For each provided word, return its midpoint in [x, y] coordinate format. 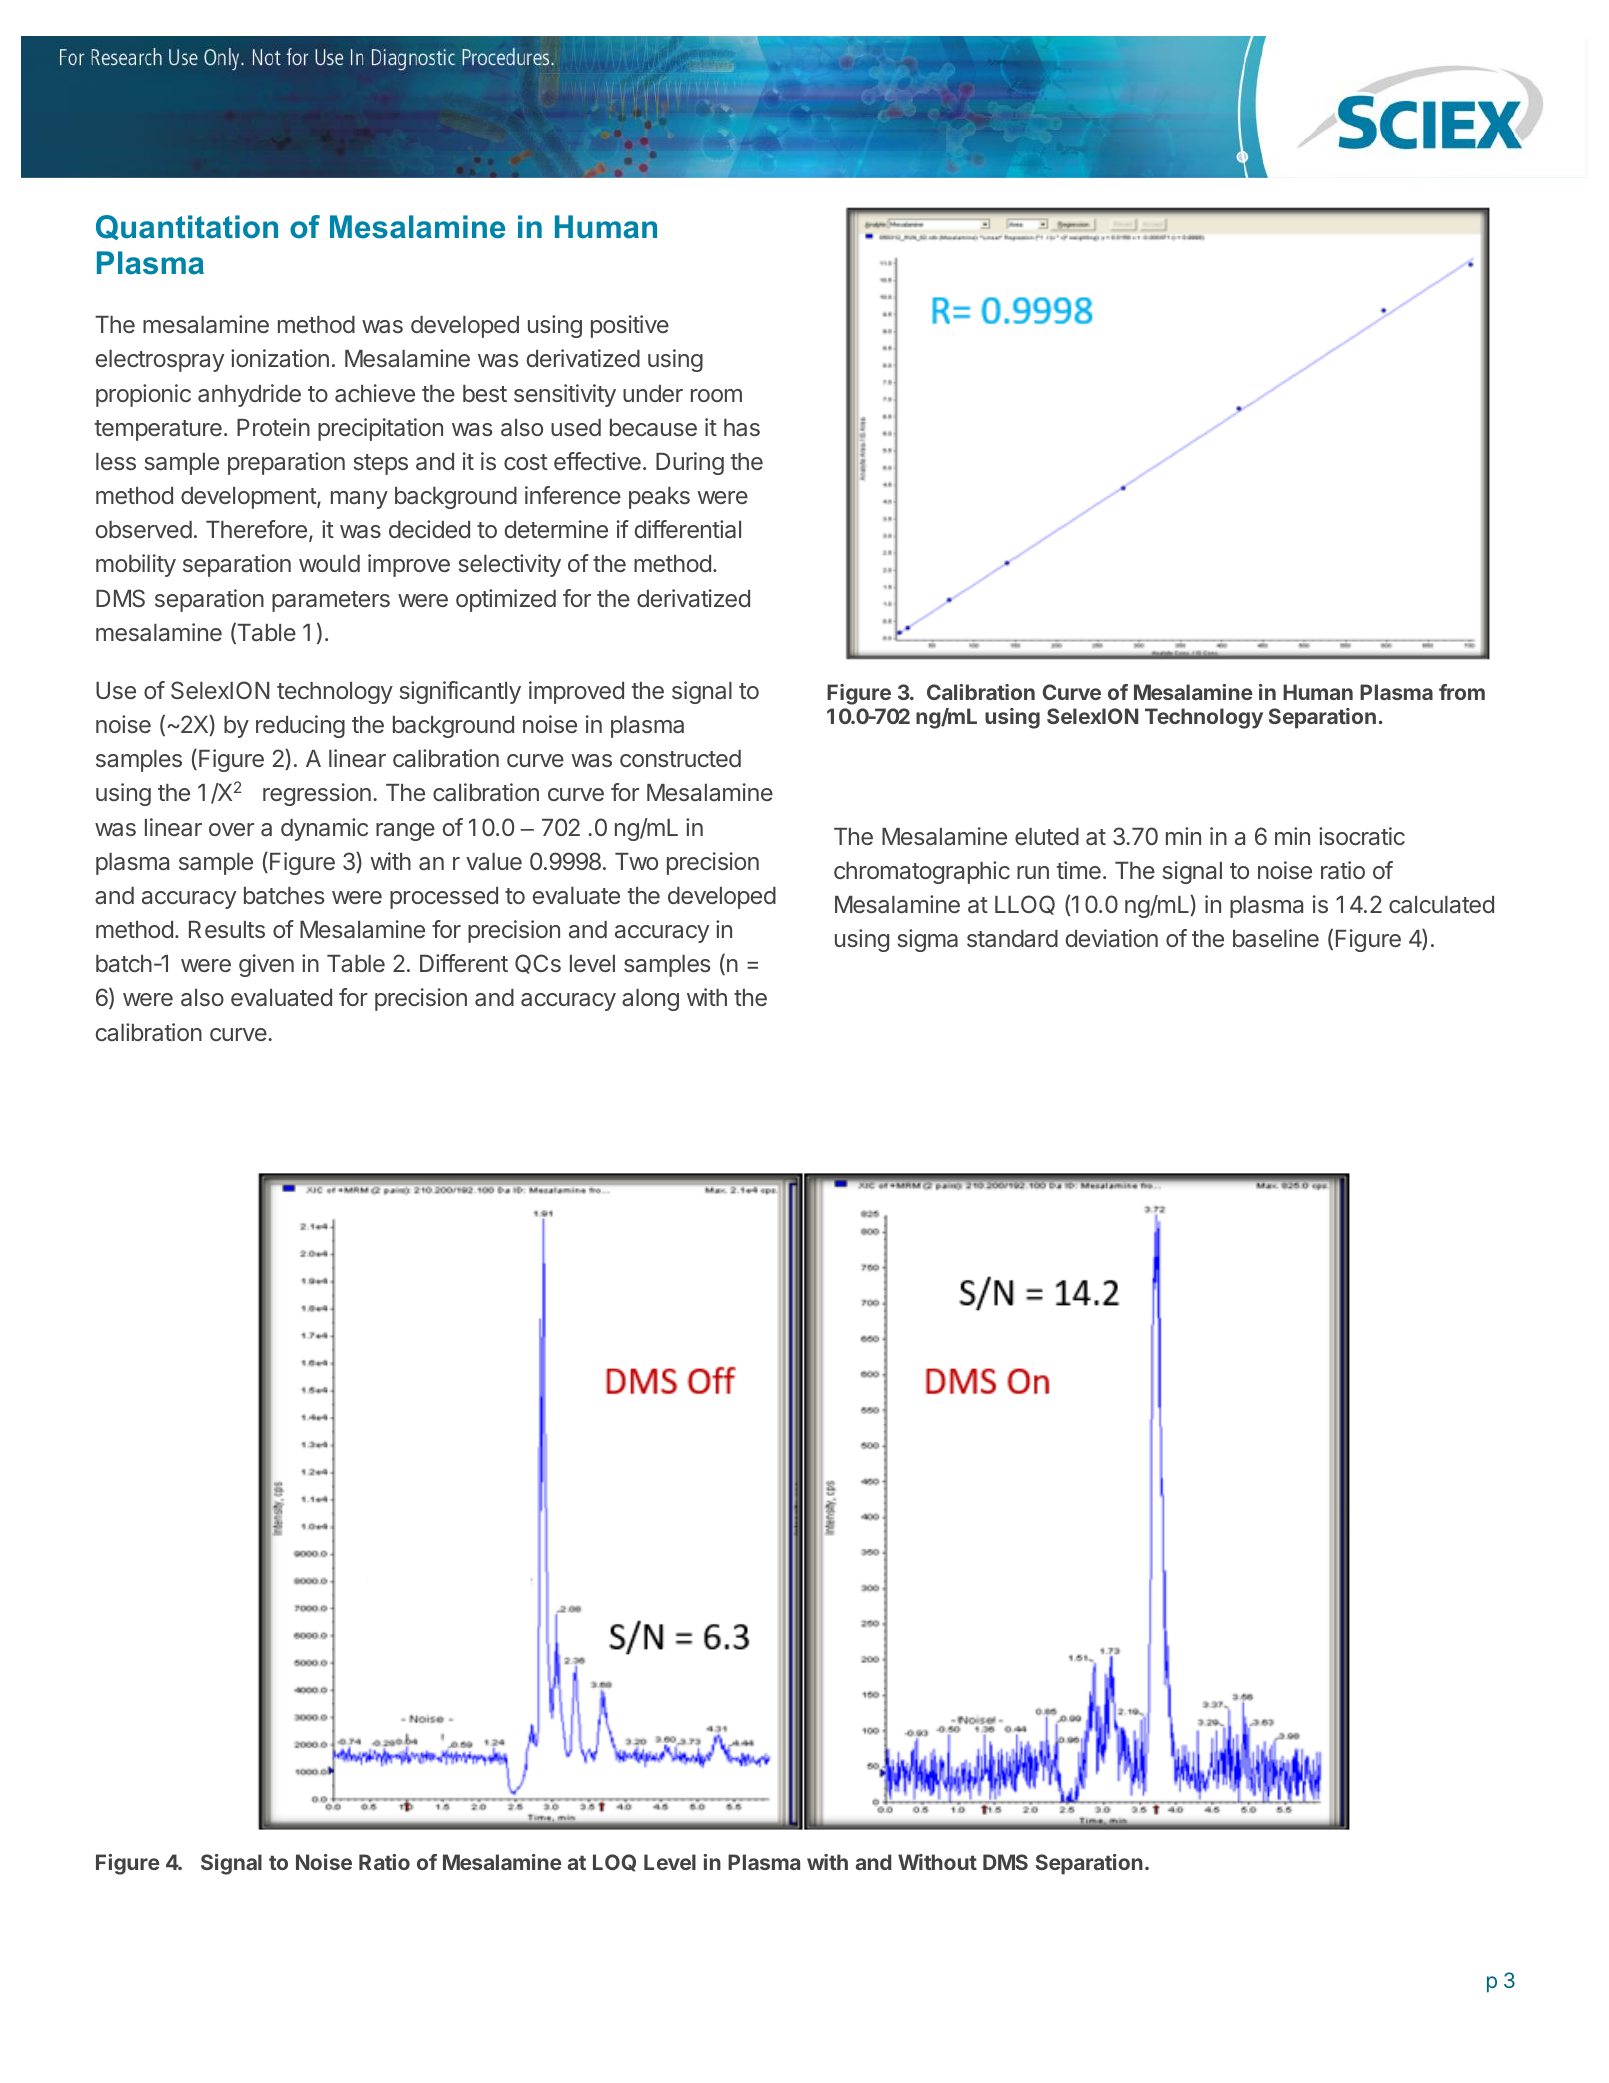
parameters [331, 601]
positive [630, 326]
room [716, 395]
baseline [1276, 938]
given [266, 965]
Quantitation [187, 227]
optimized [506, 600]
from [1462, 692]
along [650, 1000]
